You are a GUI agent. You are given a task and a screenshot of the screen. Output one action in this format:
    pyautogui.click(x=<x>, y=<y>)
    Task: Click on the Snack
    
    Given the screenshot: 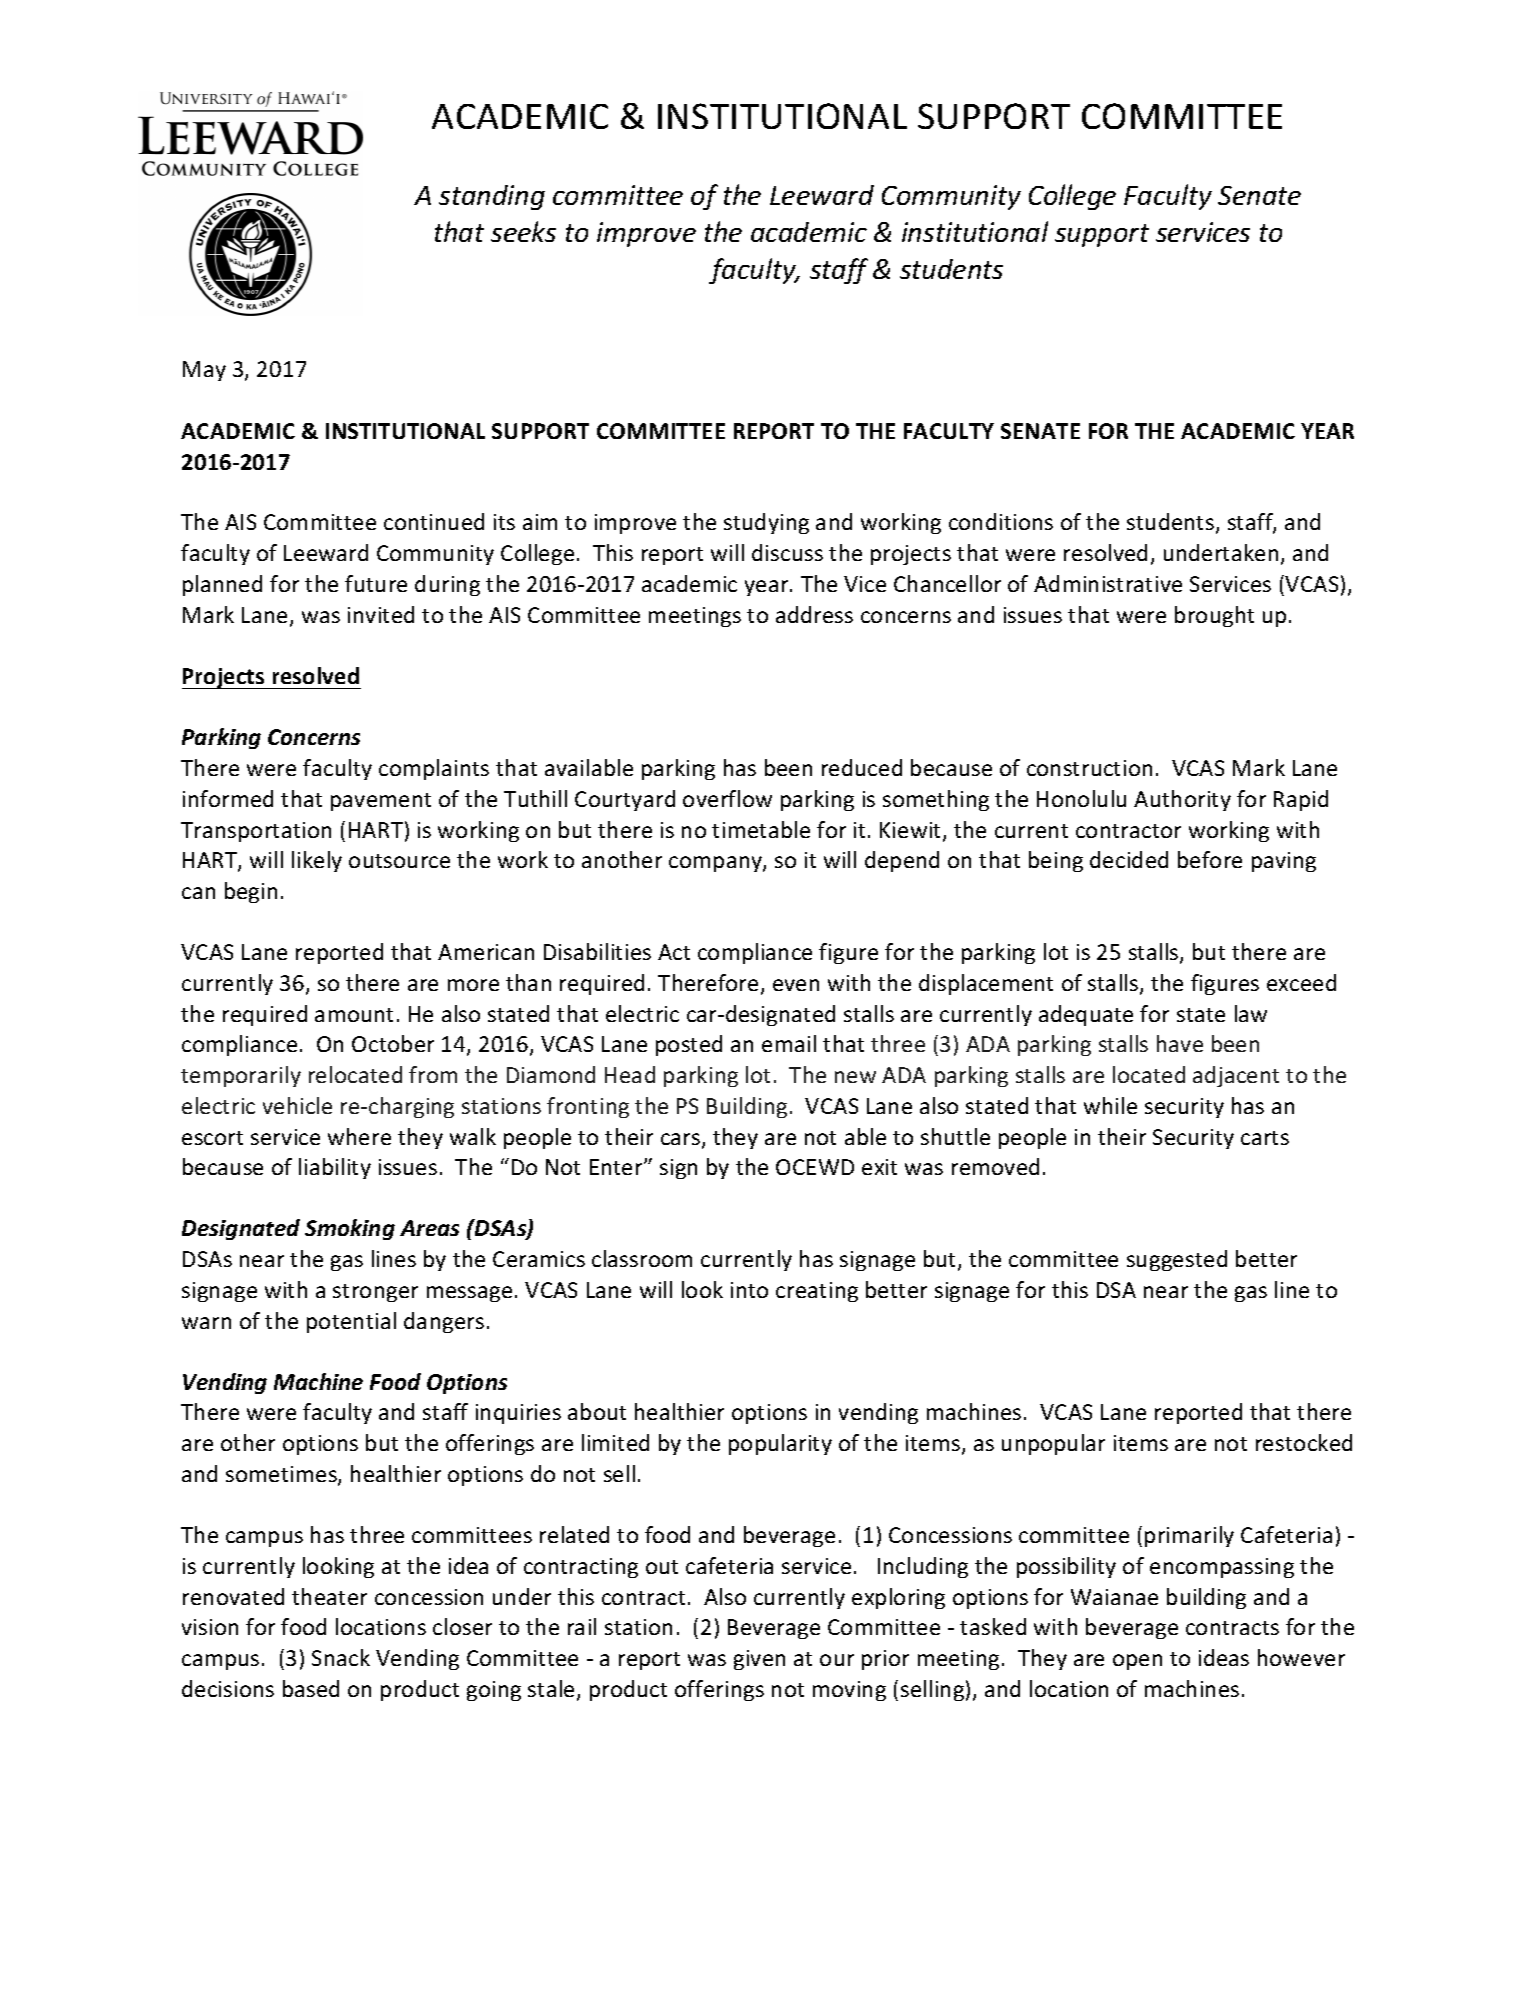 What is the action you would take?
    pyautogui.click(x=341, y=1657)
